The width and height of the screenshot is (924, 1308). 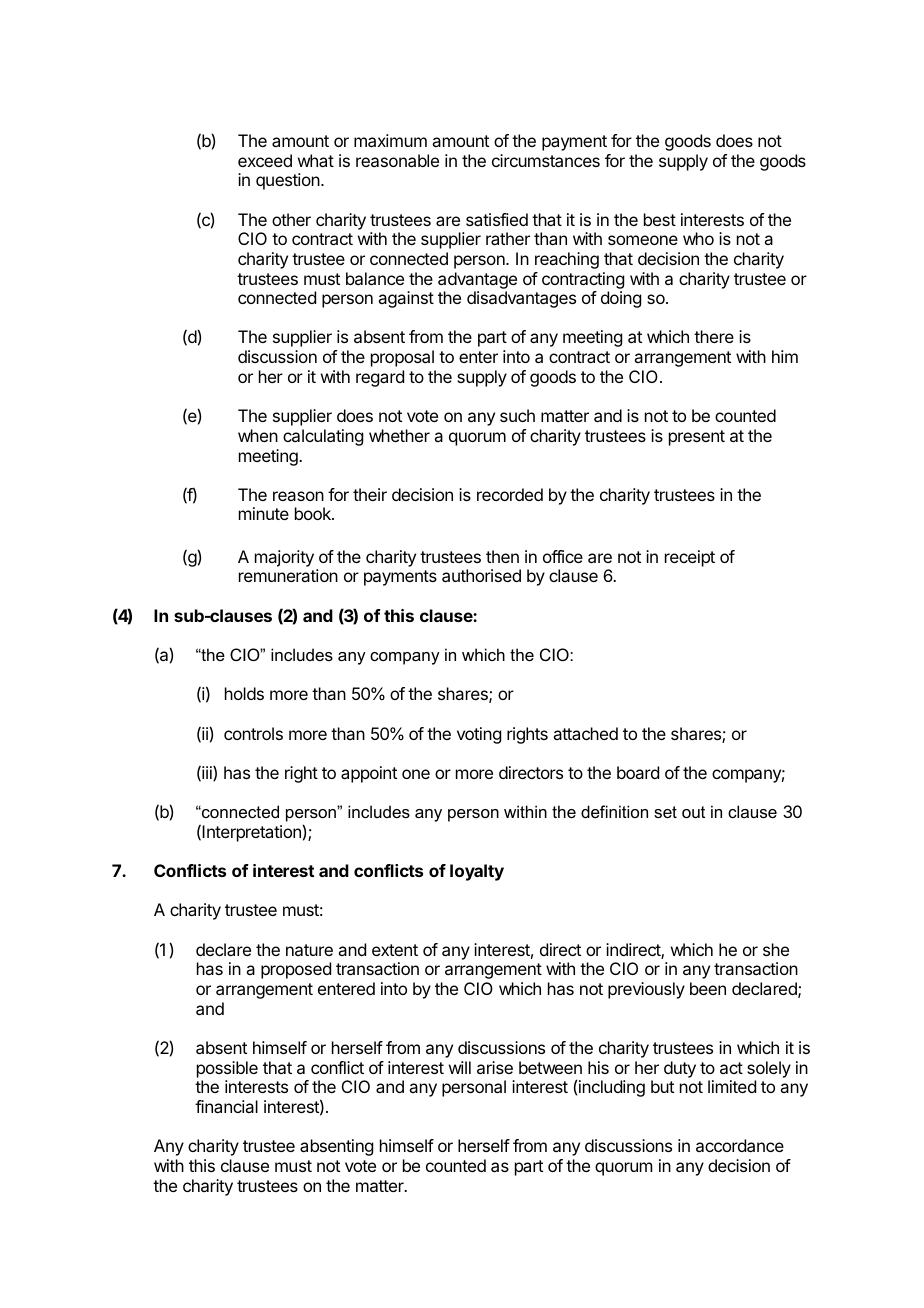 I want to click on such, so click(x=517, y=415).
